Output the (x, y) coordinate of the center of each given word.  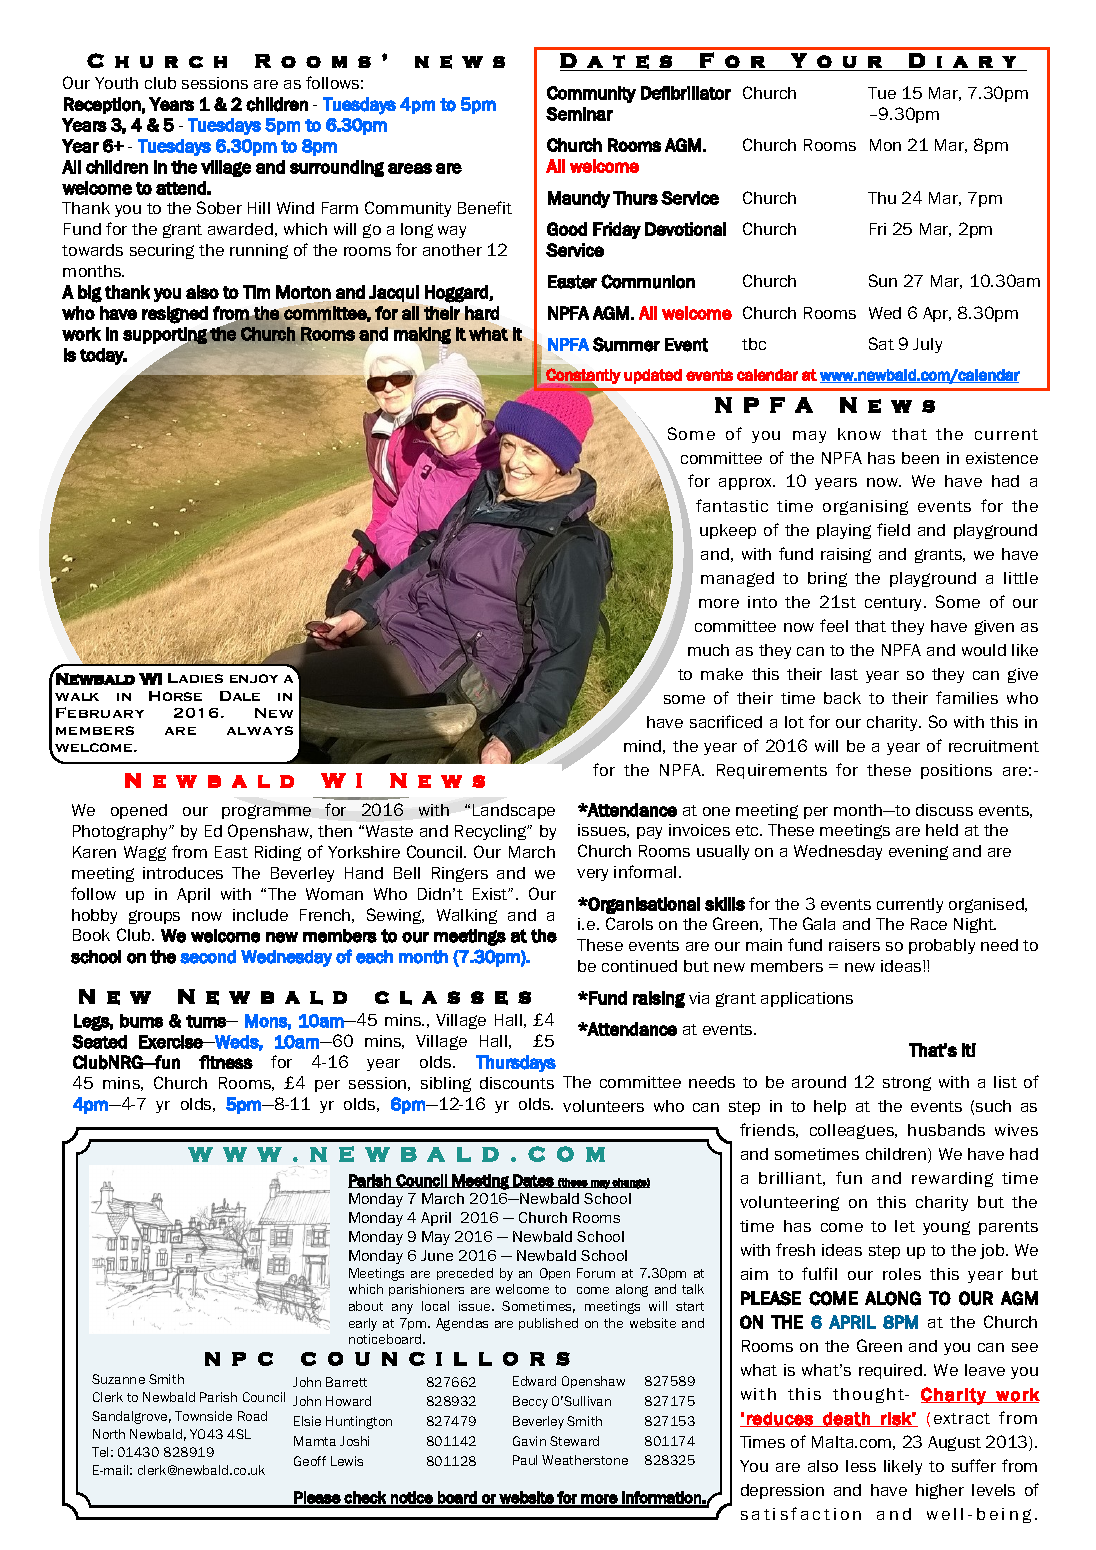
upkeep (728, 531)
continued (639, 966)
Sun (883, 280)
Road (252, 1416)
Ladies (195, 678)
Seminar (579, 114)
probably (942, 946)
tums (207, 1021)
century (895, 604)
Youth (116, 83)
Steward (574, 1441)
